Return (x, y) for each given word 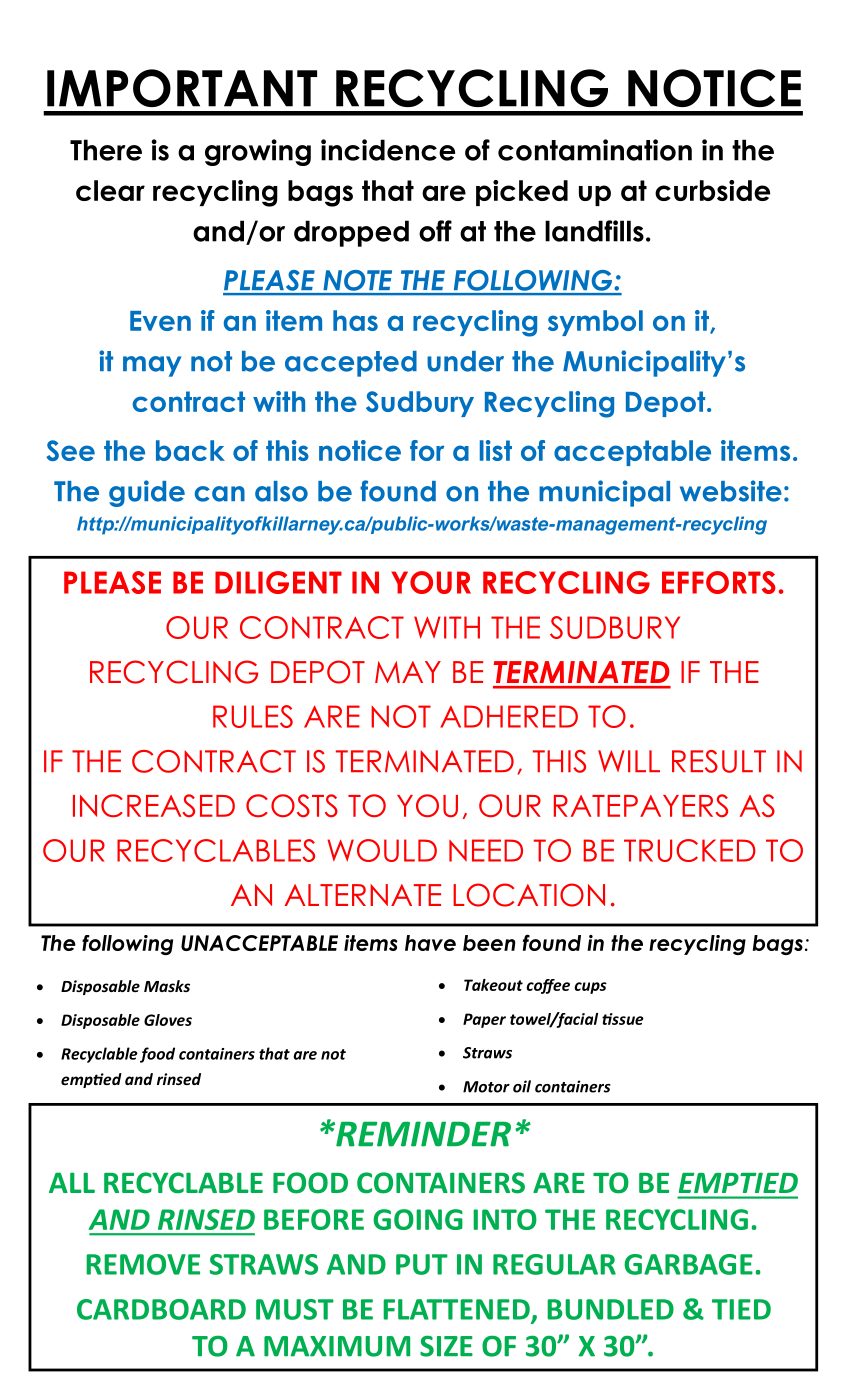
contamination (595, 150)
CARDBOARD (161, 1309)
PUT (422, 1264)
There (106, 150)
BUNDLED (610, 1309)
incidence (388, 150)
